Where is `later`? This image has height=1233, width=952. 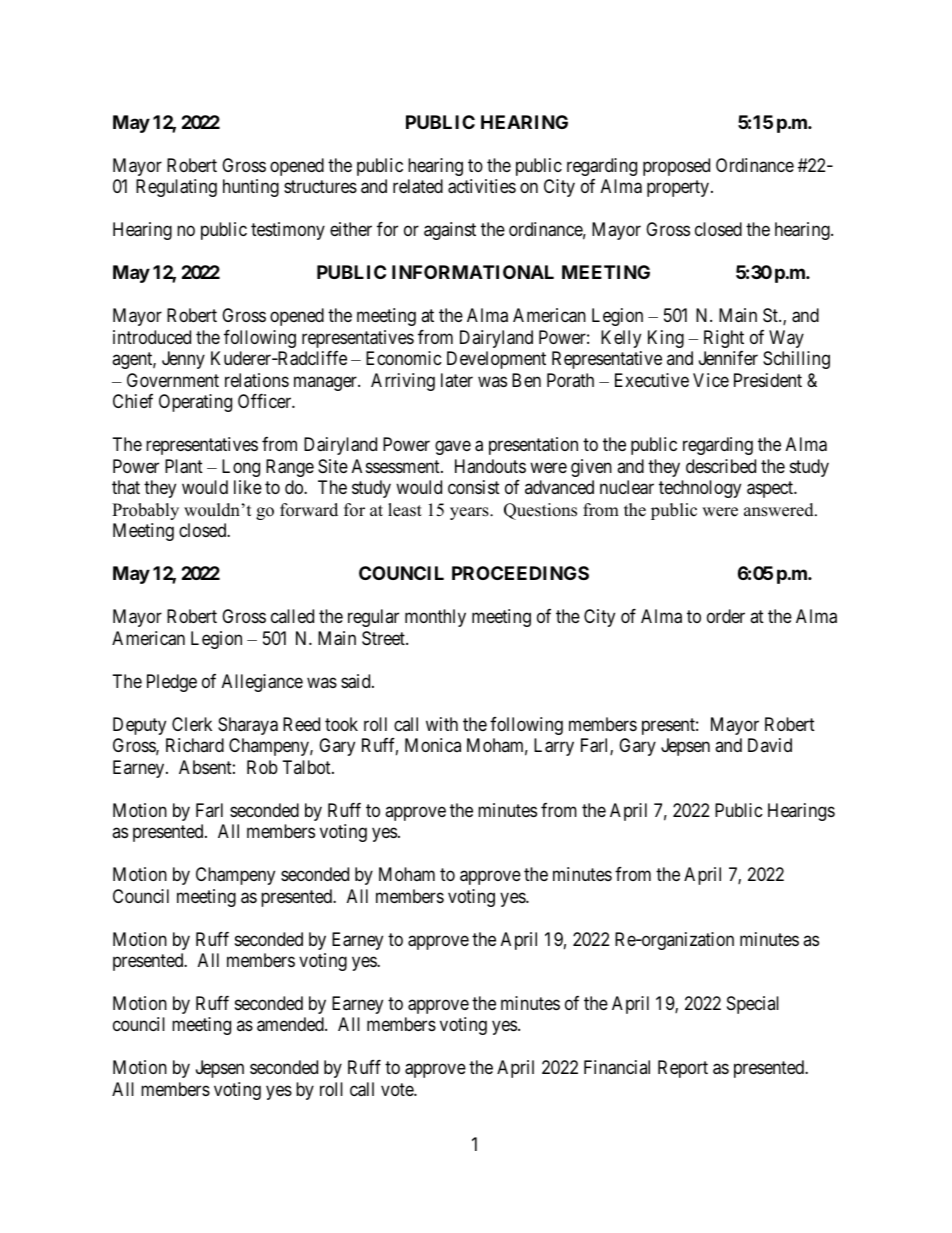 later is located at coordinates (457, 380).
